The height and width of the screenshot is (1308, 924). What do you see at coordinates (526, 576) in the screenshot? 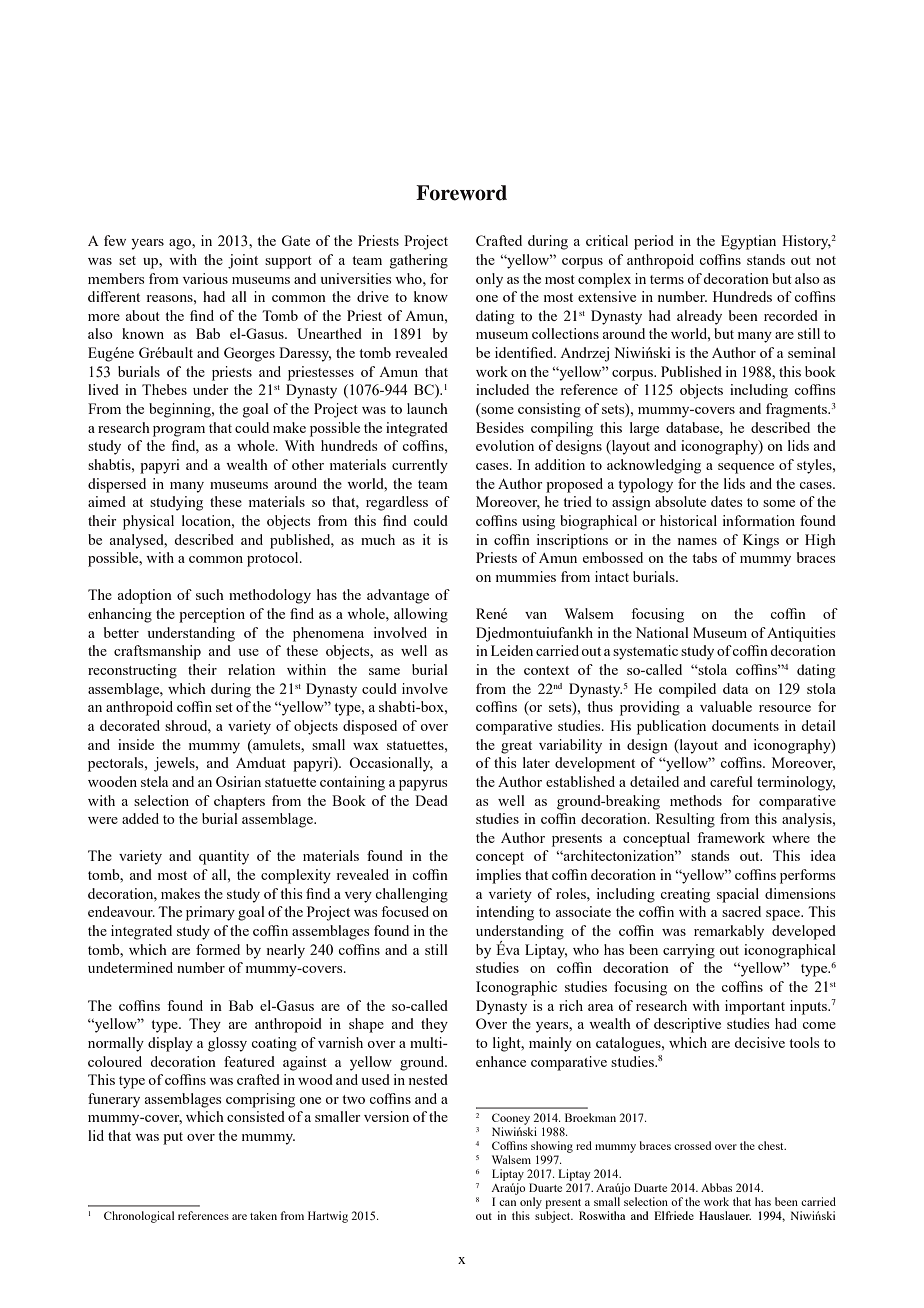
I see `mummies` at bounding box center [526, 576].
